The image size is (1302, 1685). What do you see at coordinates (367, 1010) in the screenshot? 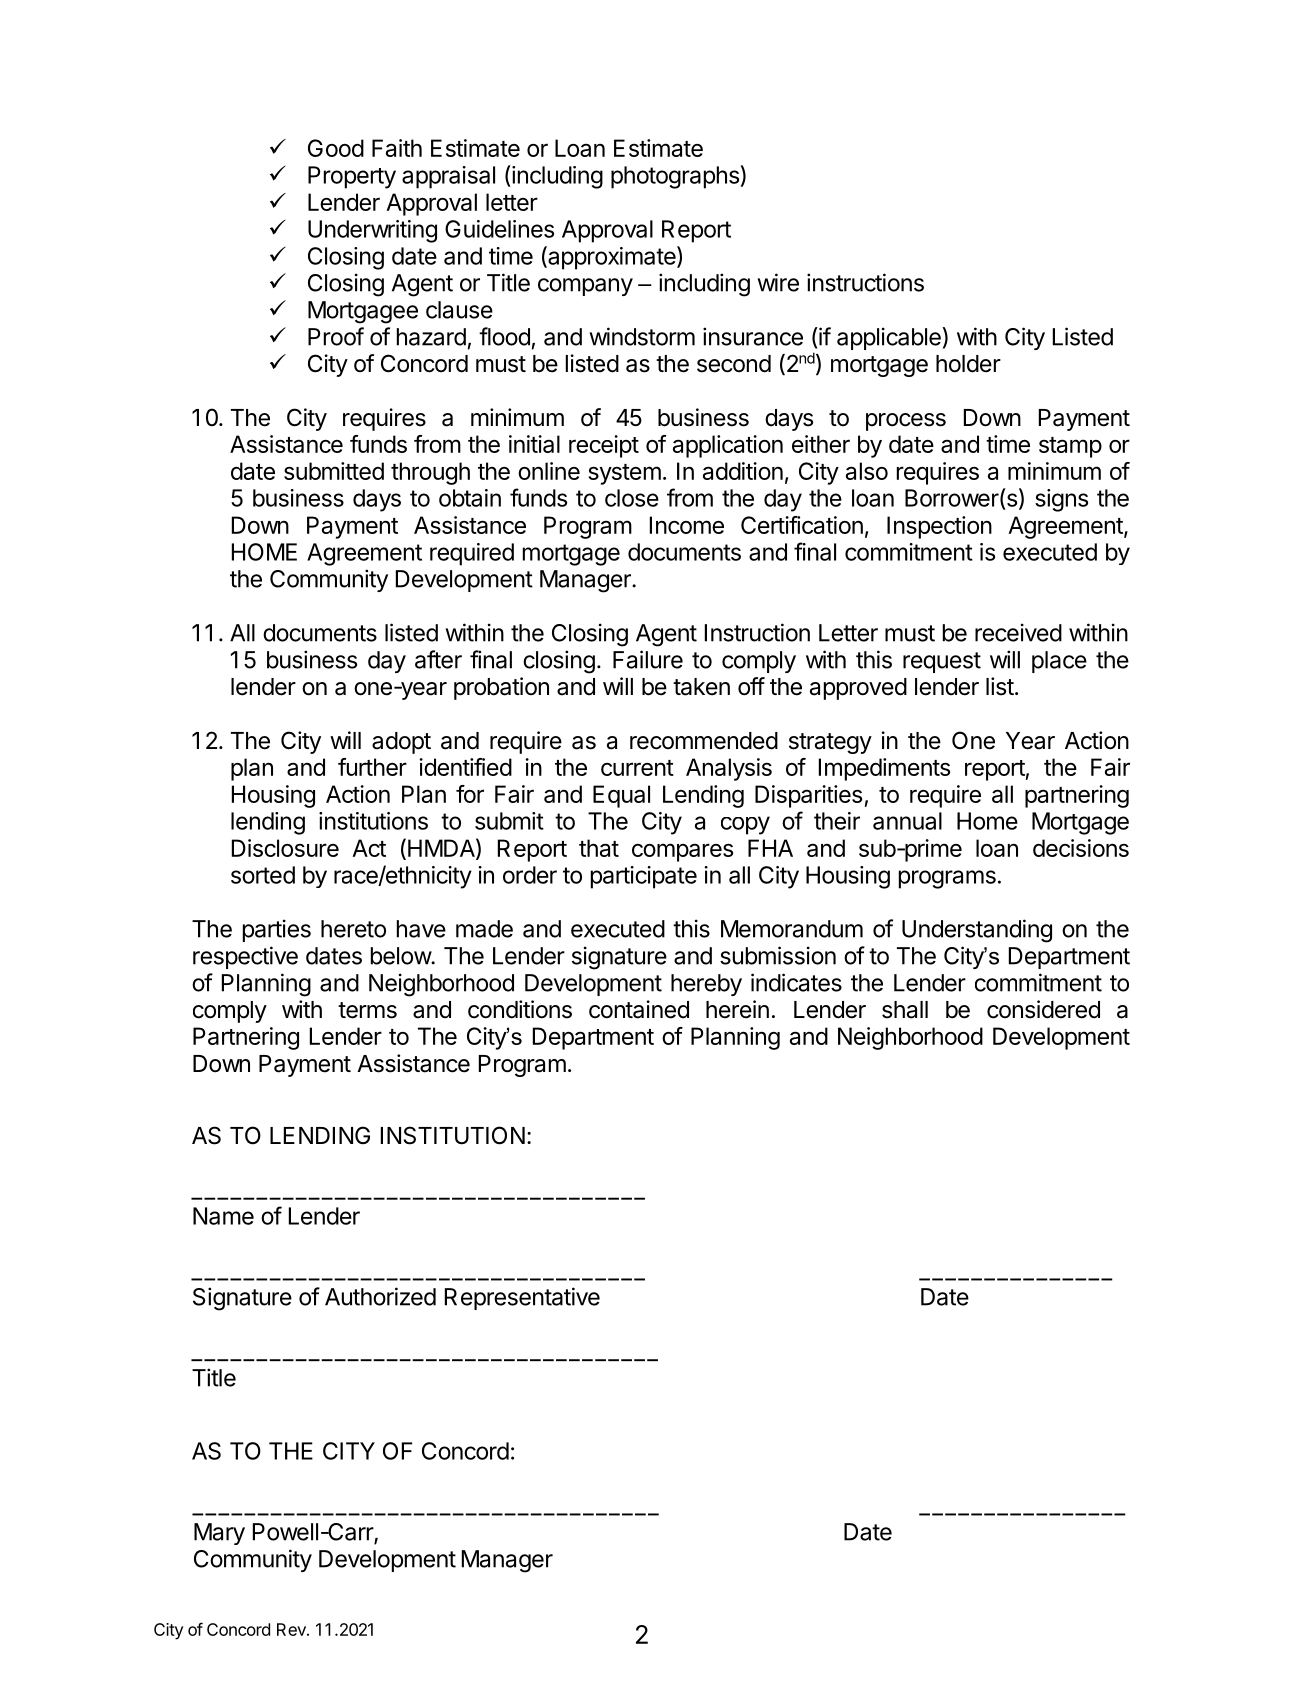
I see `terms` at bounding box center [367, 1010].
